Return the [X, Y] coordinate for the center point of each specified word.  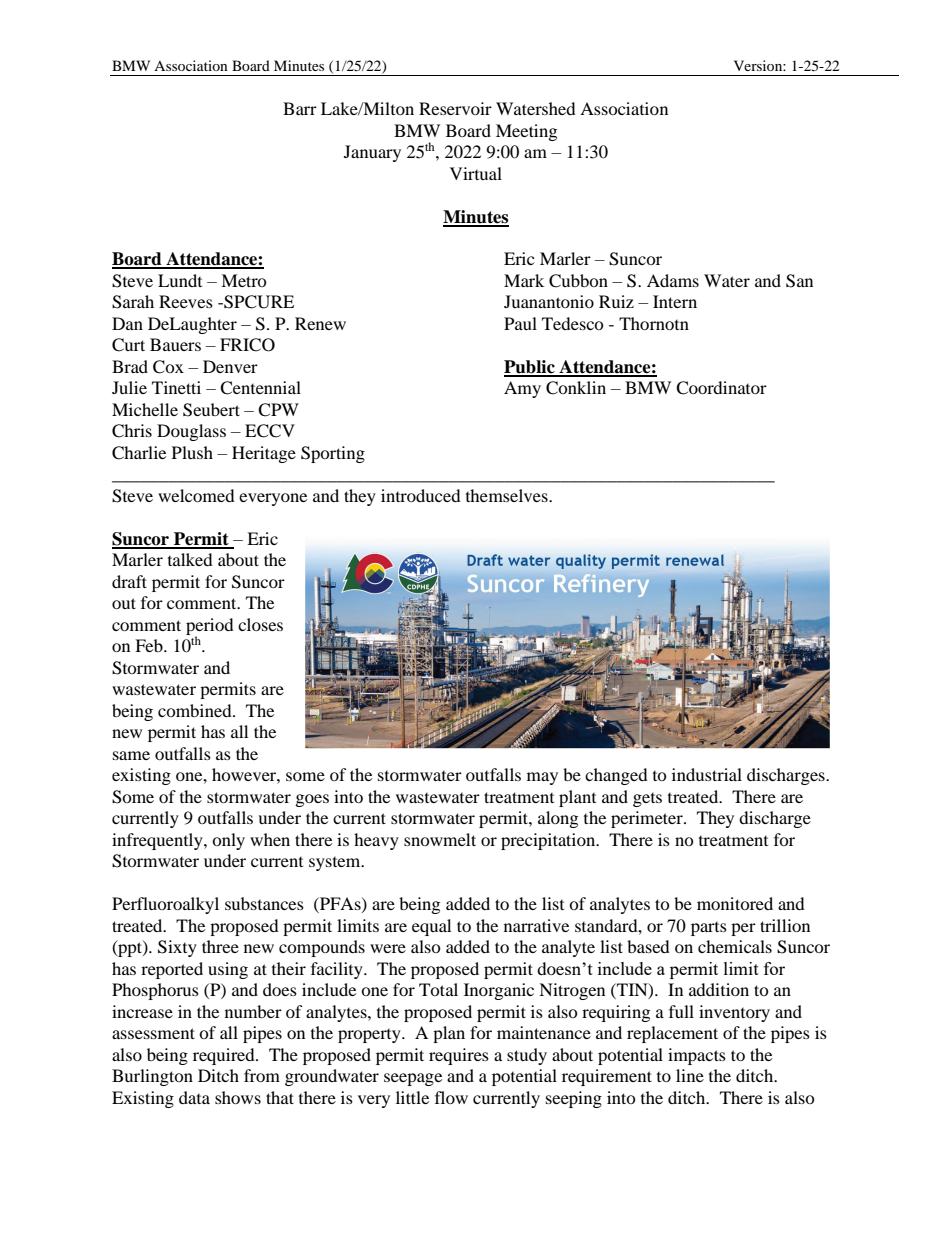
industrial [707, 774]
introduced [421, 495]
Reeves [186, 301]
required [225, 1056]
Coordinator [721, 388]
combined [196, 710]
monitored [735, 903]
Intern [675, 301]
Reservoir [455, 108]
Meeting [526, 132]
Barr [300, 108]
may [542, 778]
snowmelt [440, 839]
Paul [520, 323]
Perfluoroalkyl [165, 905]
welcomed [196, 495]
